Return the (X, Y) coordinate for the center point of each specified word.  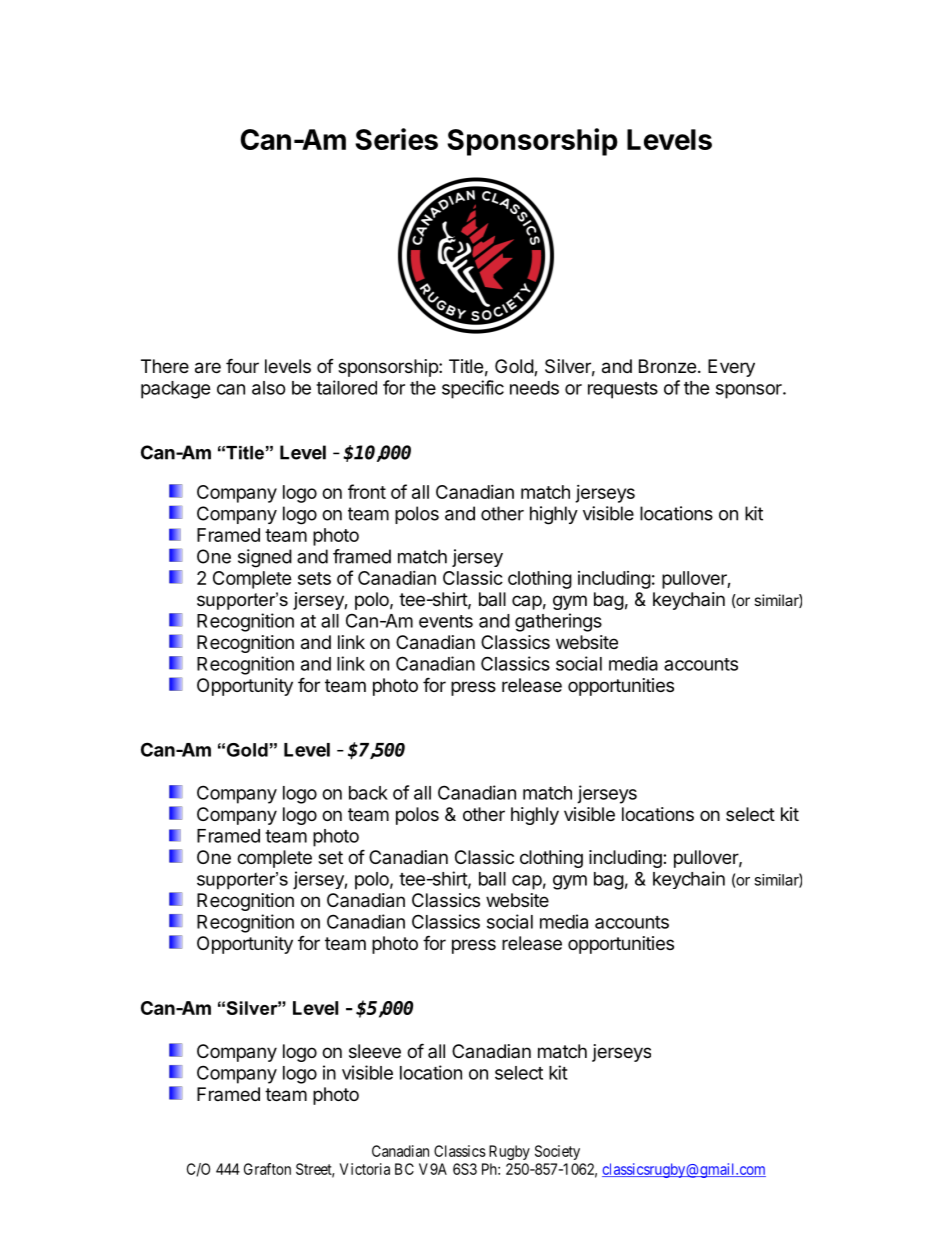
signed (265, 558)
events (446, 621)
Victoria (365, 1169)
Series (396, 139)
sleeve (375, 1051)
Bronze (667, 366)
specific (473, 389)
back (368, 793)
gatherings (558, 622)
